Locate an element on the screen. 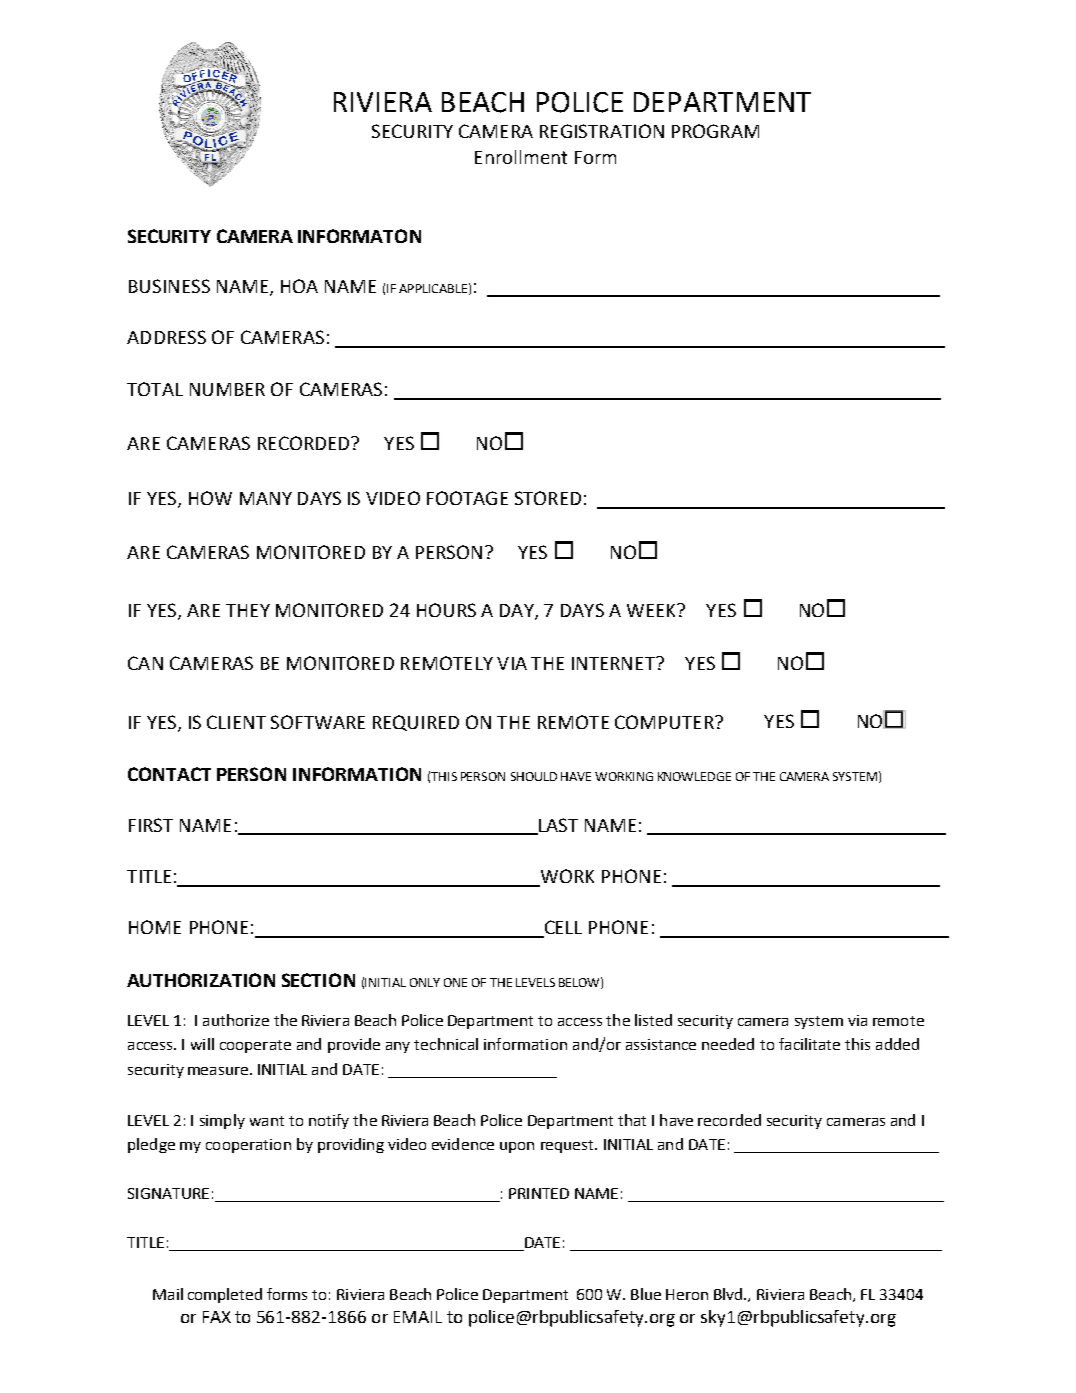  HOA is located at coordinates (299, 286).
